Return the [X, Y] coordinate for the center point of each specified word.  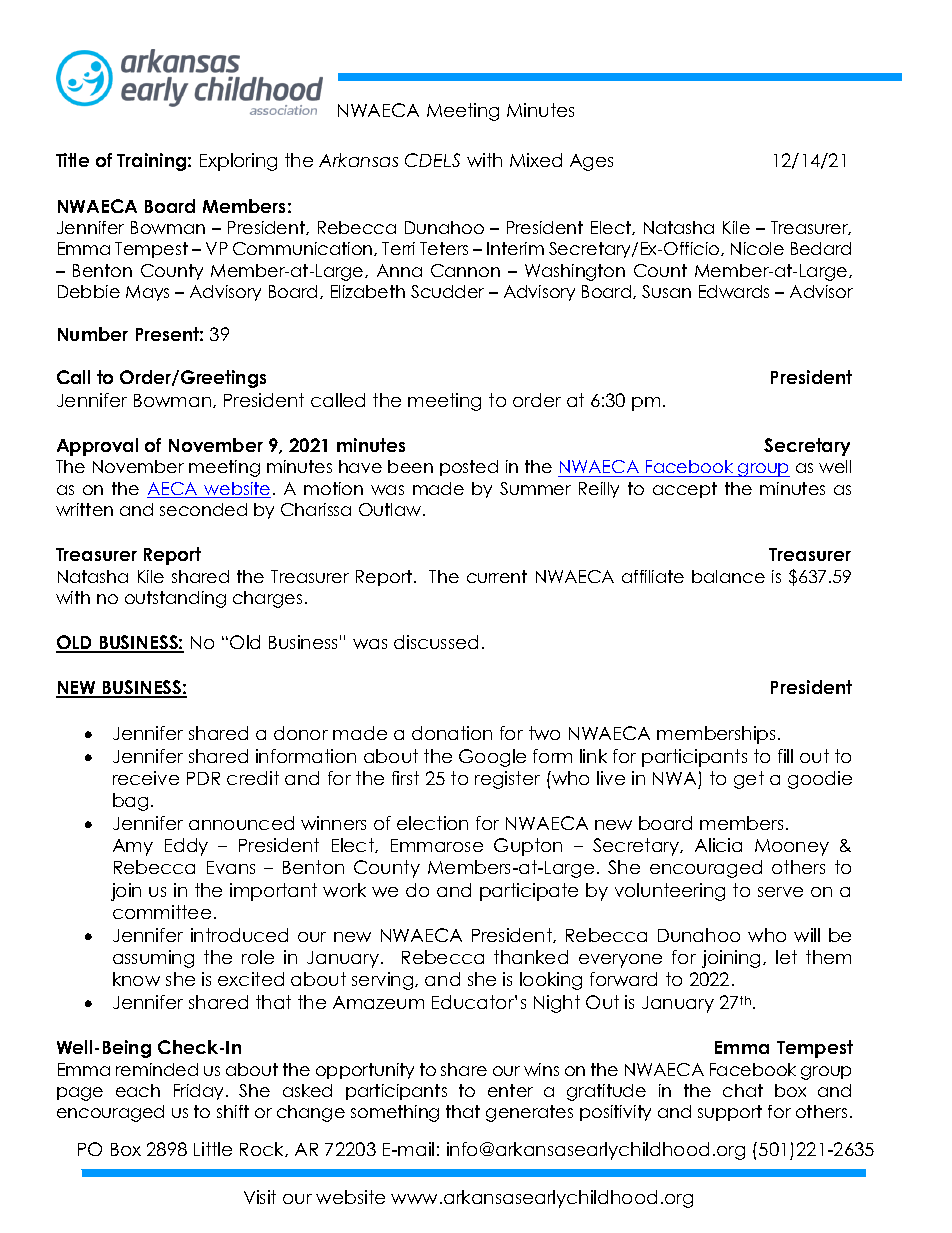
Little [213, 1149]
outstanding [175, 599]
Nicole [757, 248]
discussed [436, 642]
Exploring [238, 162]
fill [785, 756]
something [395, 1113]
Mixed [536, 160]
